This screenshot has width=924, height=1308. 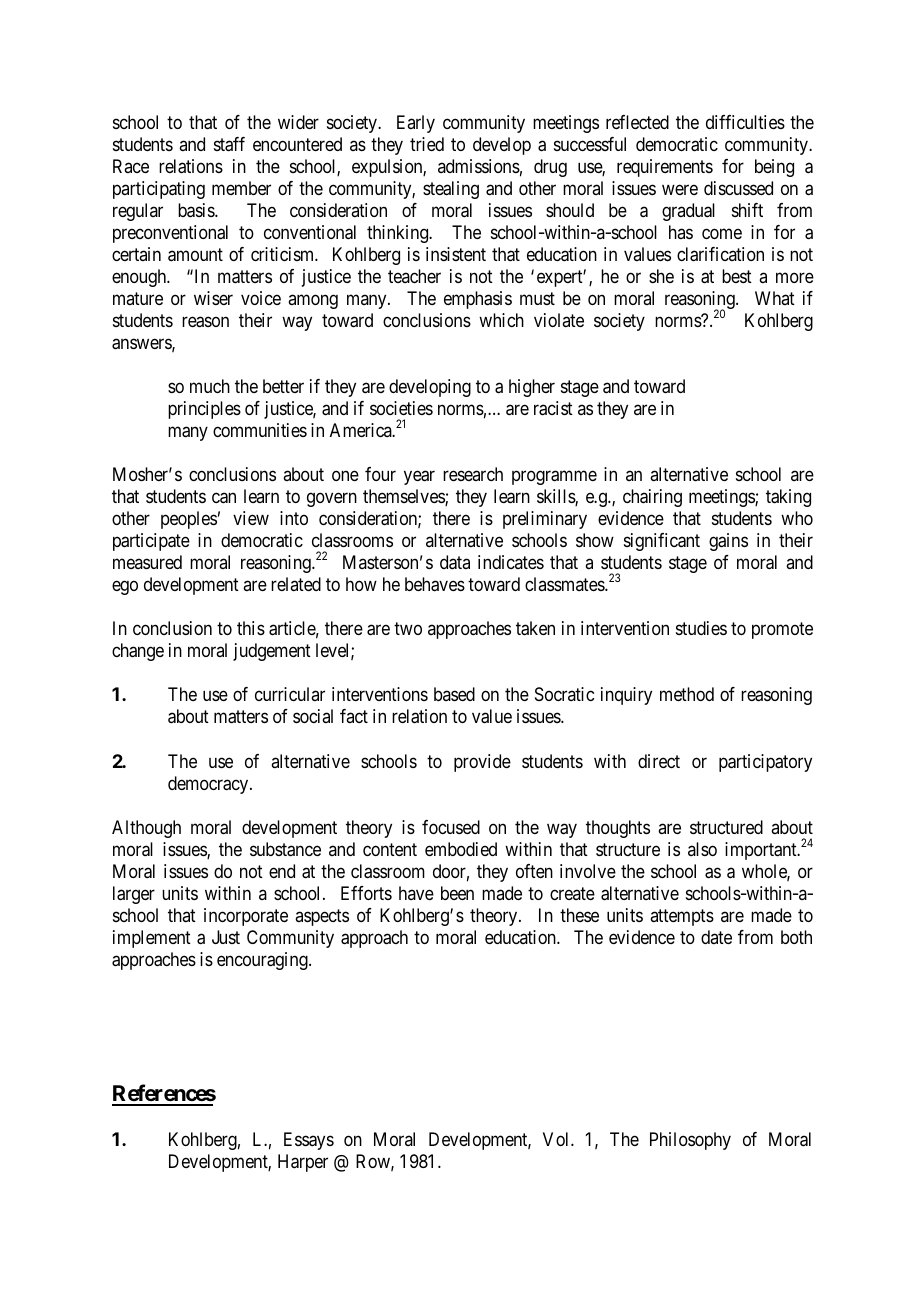 What do you see at coordinates (251, 628) in the screenshot?
I see `this` at bounding box center [251, 628].
